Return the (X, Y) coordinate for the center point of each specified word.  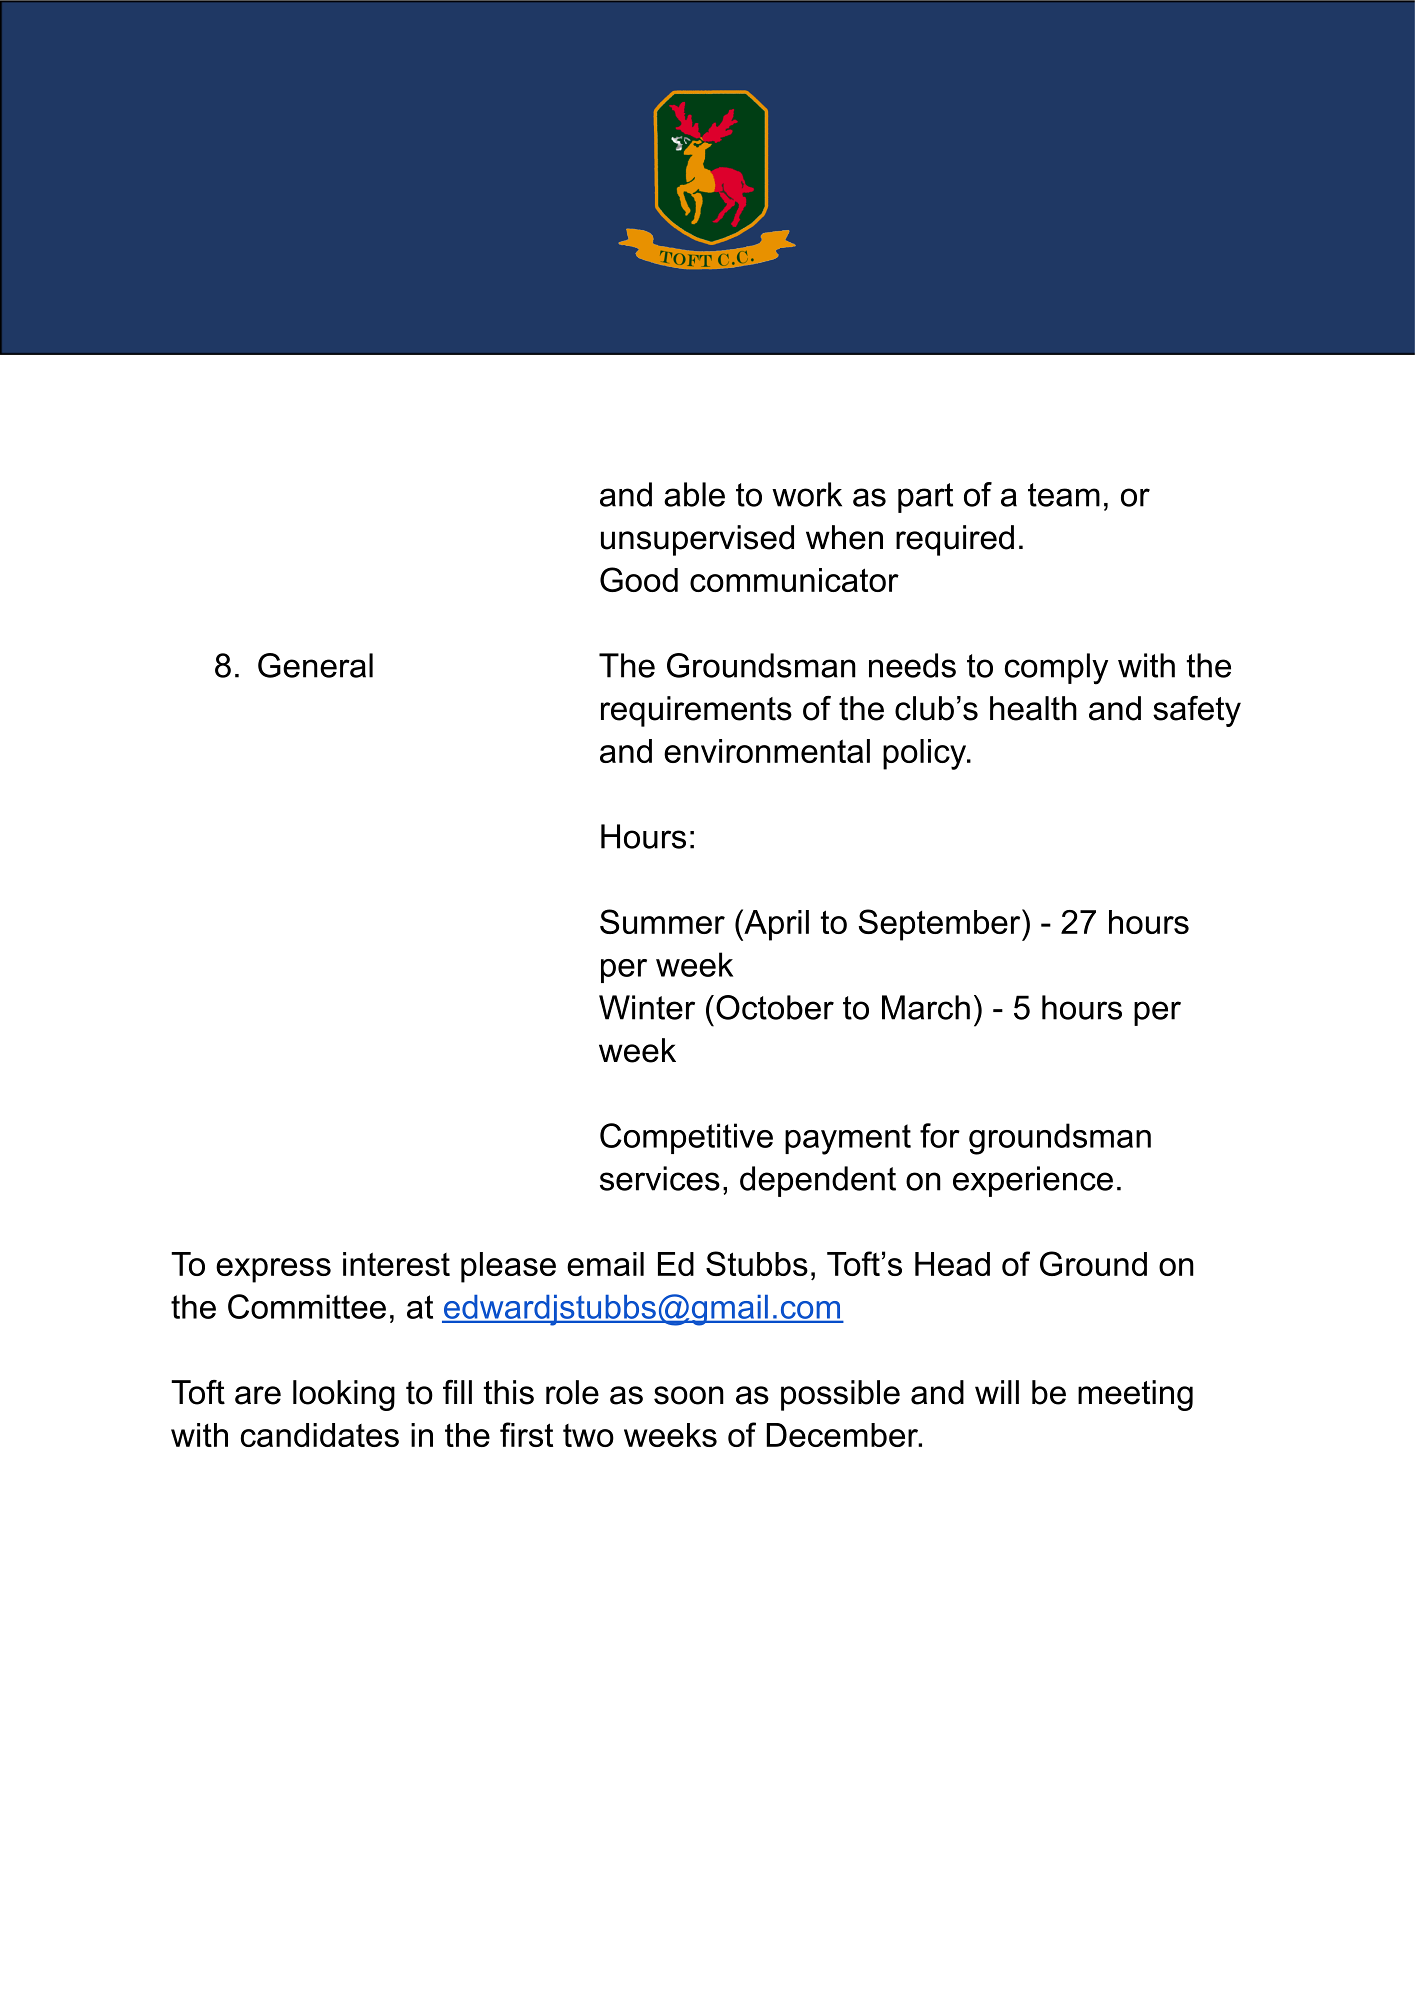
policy (926, 754)
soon (689, 1395)
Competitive (686, 1138)
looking (344, 1395)
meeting (1135, 1395)
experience (1033, 1181)
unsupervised (697, 540)
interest (396, 1264)
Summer (662, 921)
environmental (767, 751)
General (315, 665)
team (1064, 495)
